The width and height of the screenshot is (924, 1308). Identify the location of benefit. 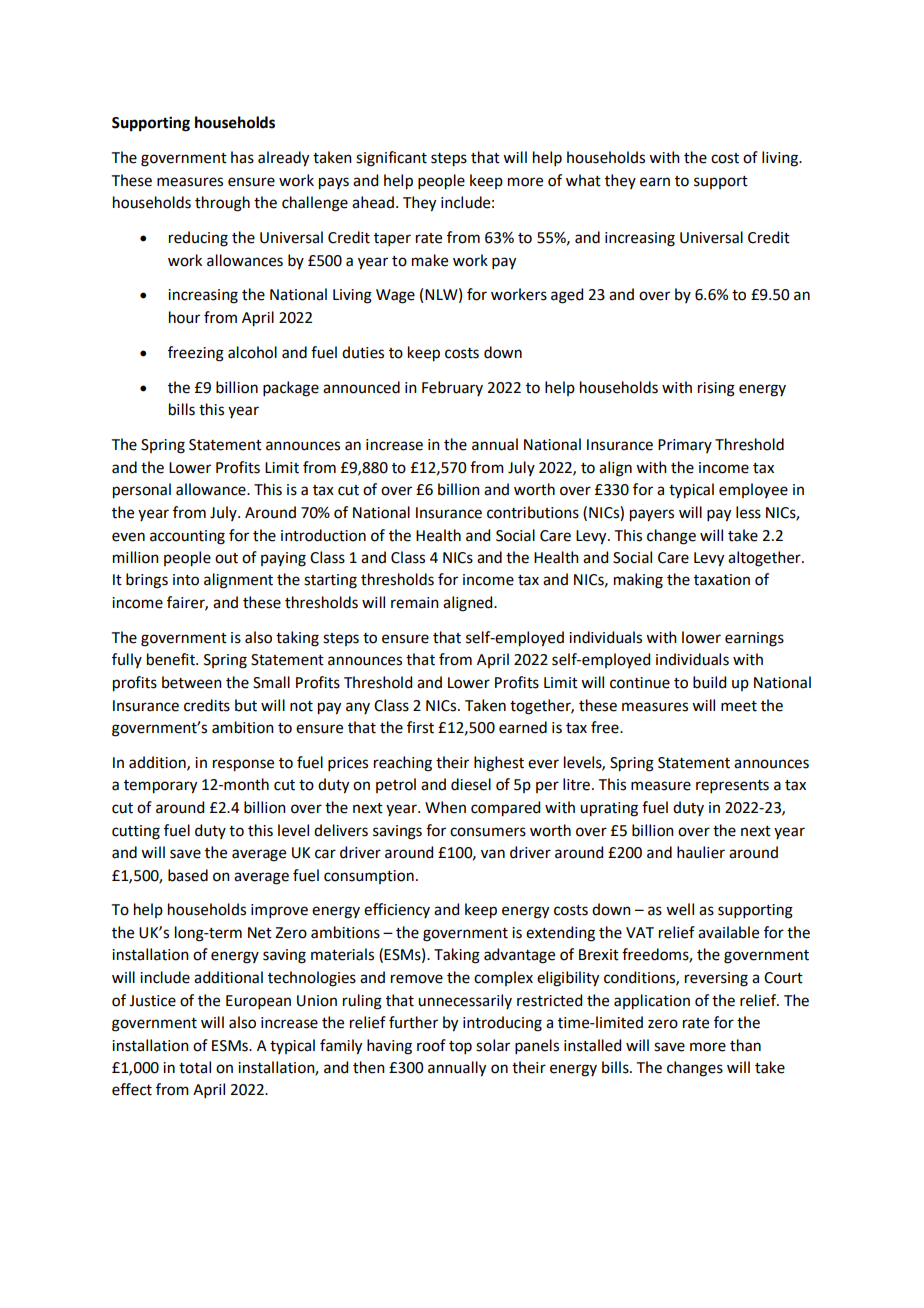
(172, 659).
